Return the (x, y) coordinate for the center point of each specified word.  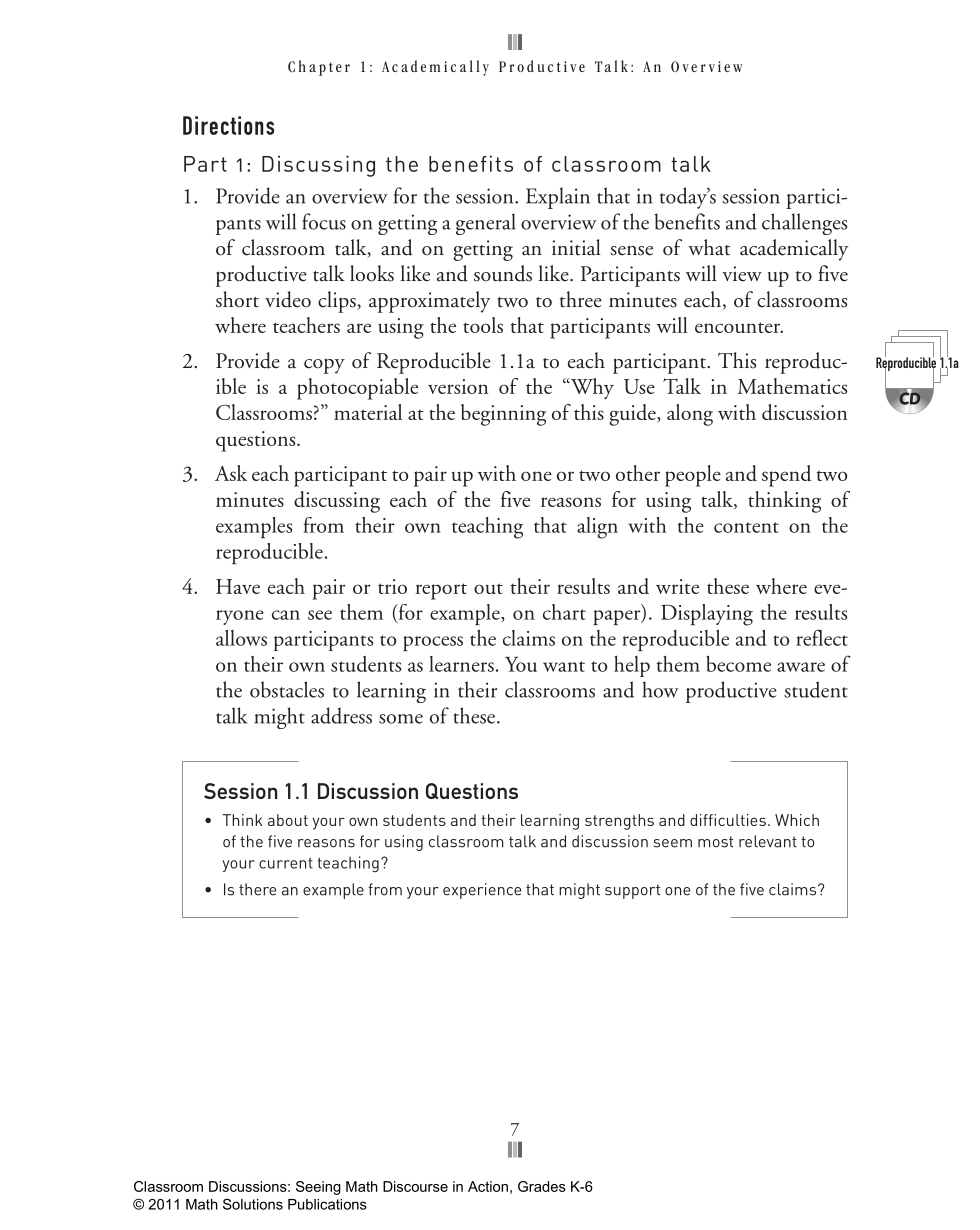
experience (482, 891)
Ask (231, 473)
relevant (768, 841)
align (597, 528)
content (746, 527)
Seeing (318, 1188)
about (288, 820)
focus (324, 221)
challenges (804, 224)
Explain (558, 198)
